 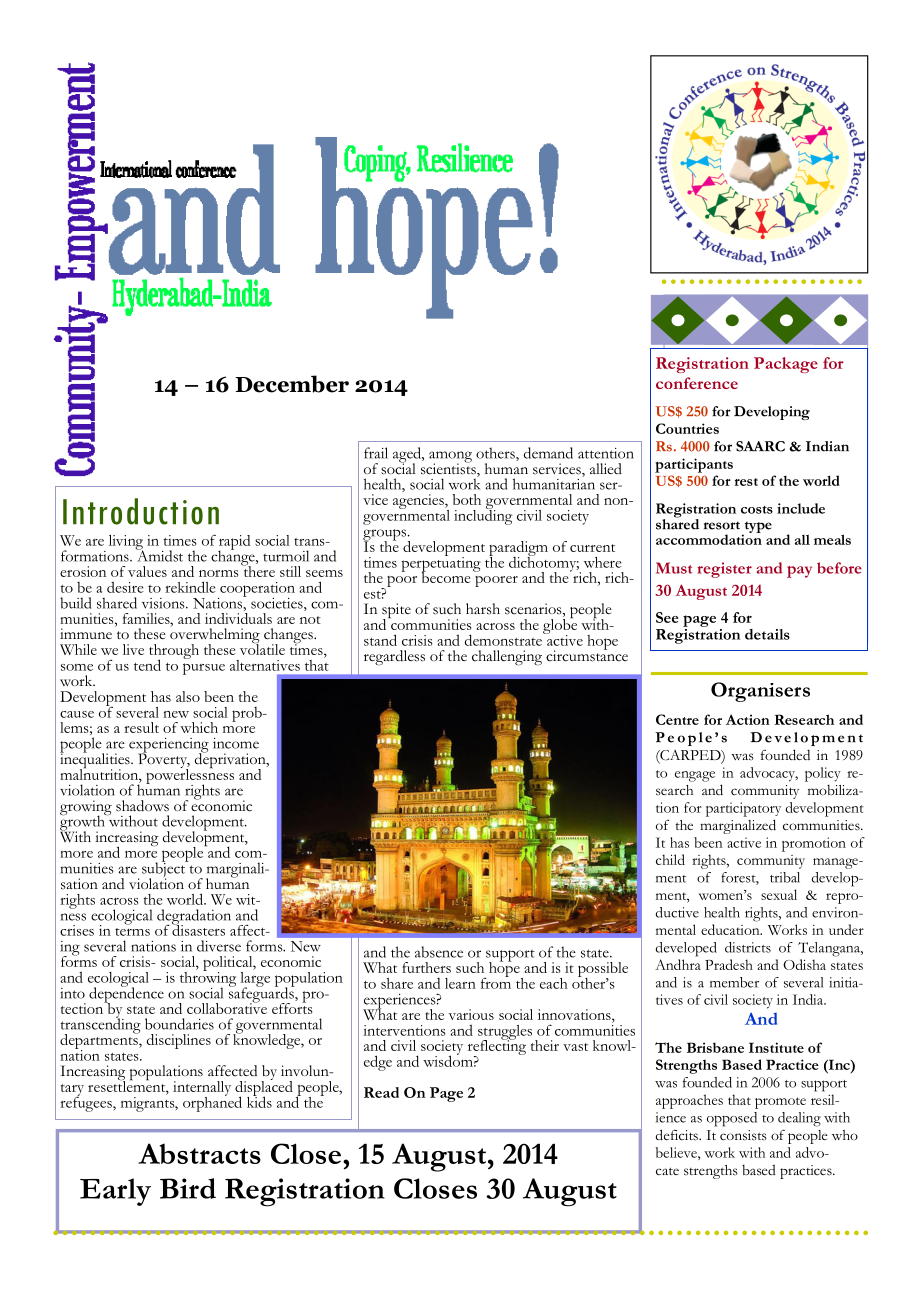 What do you see at coordinates (743, 1135) in the screenshot?
I see `consists` at bounding box center [743, 1135].
